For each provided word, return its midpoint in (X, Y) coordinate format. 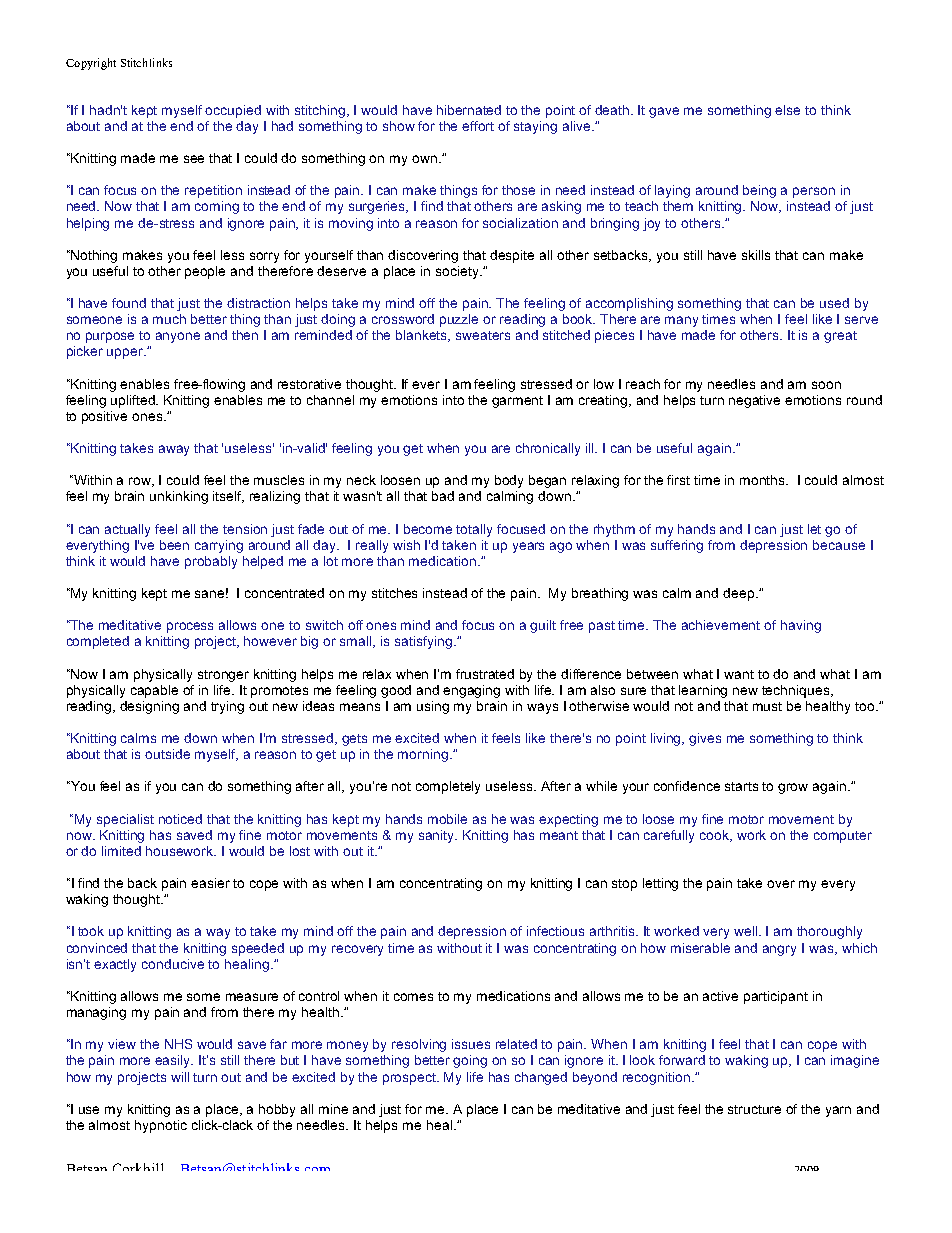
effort (478, 126)
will (180, 1077)
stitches (394, 593)
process (190, 627)
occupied (233, 111)
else (787, 110)
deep (738, 594)
